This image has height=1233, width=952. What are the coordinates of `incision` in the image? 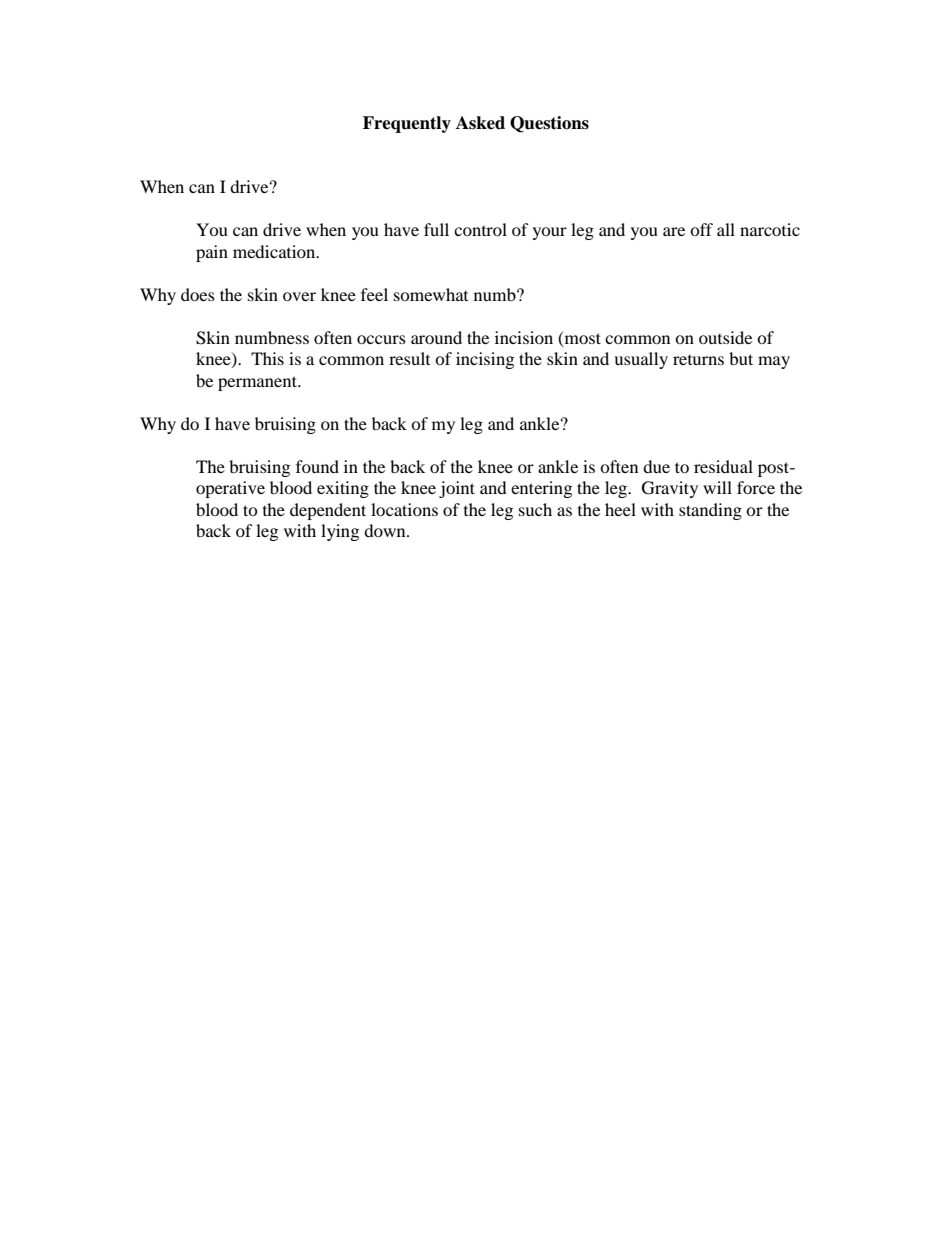 It's located at (524, 337).
